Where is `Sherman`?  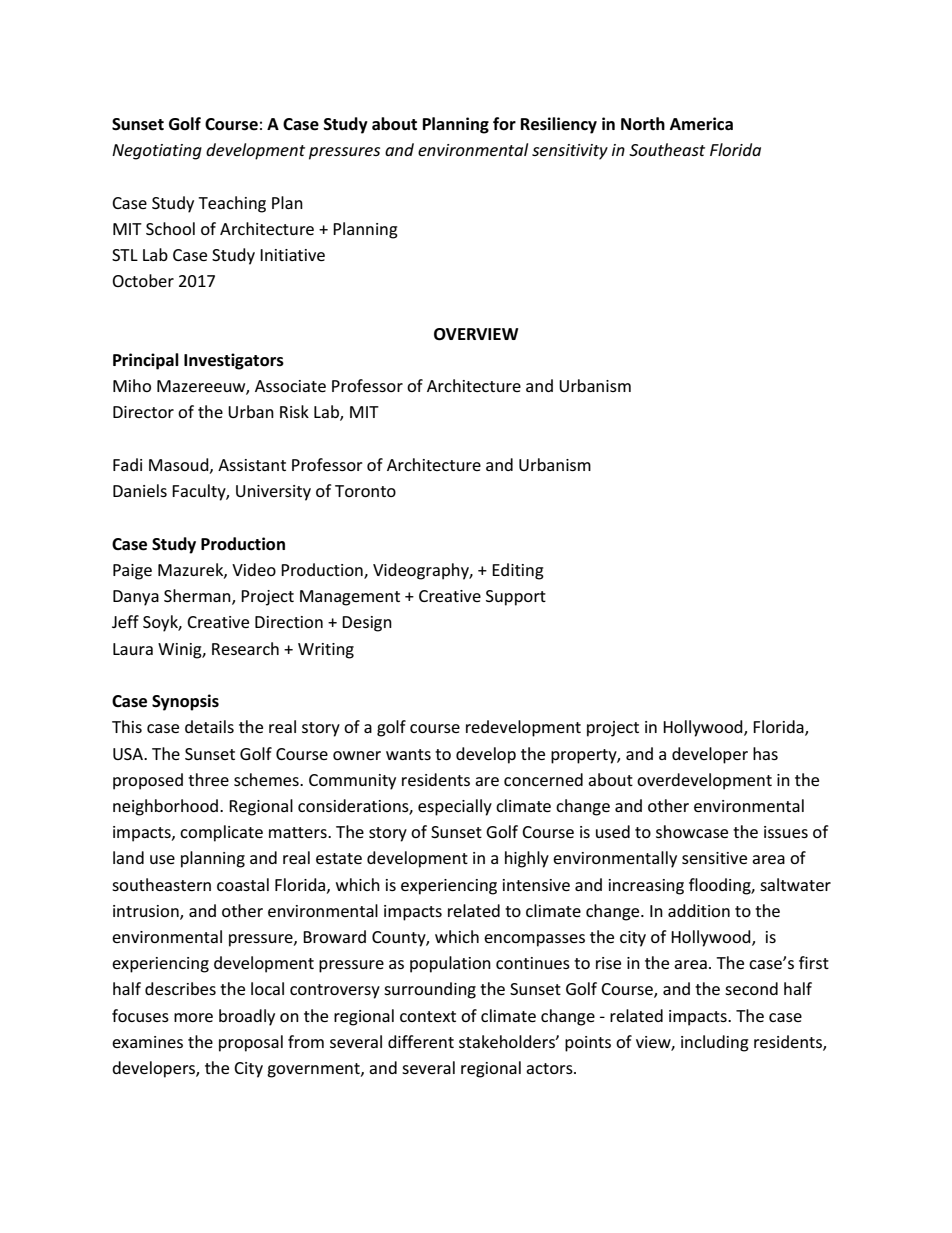
Sherman is located at coordinates (198, 597).
